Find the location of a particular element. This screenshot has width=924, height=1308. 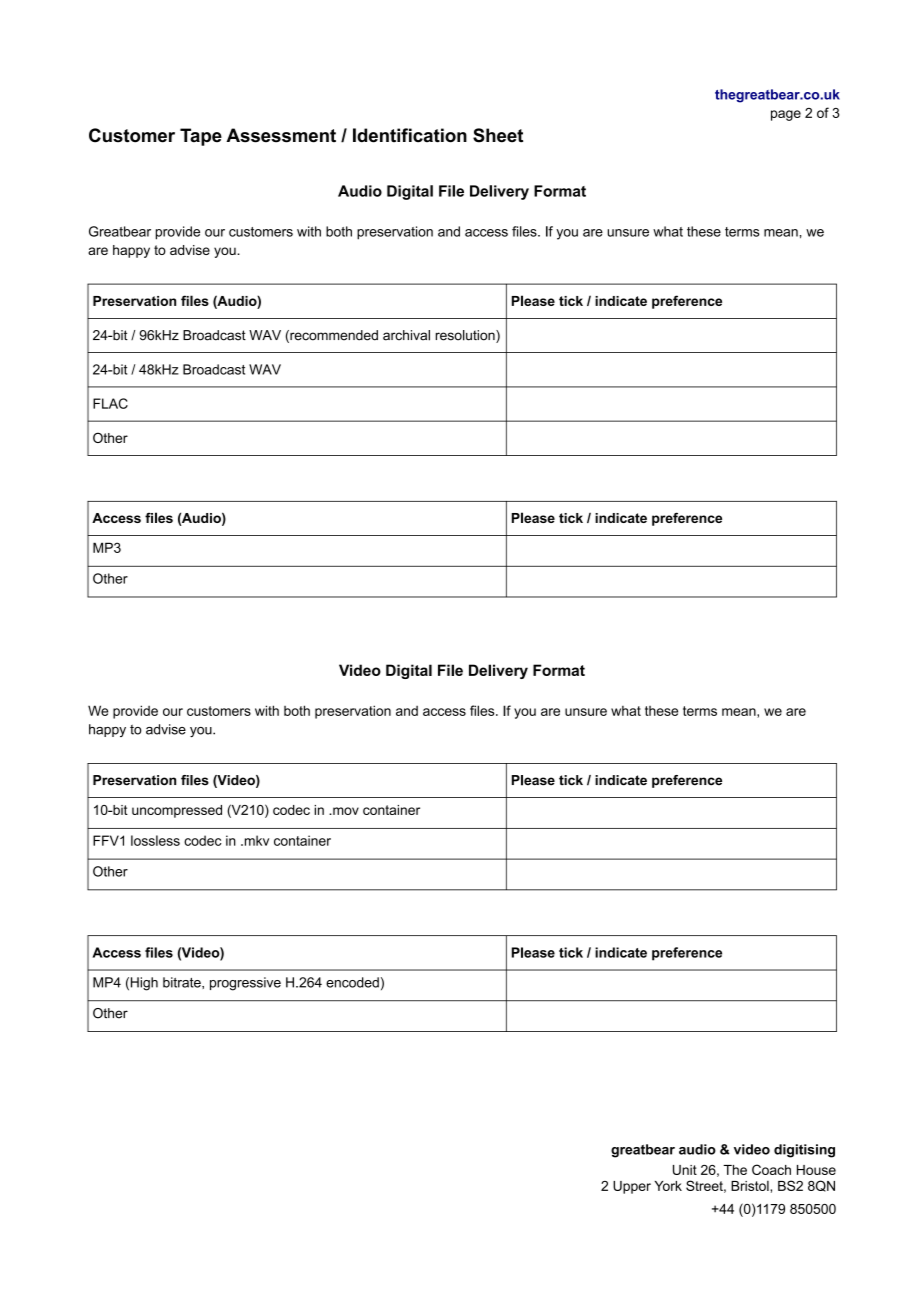

page is located at coordinates (786, 115).
